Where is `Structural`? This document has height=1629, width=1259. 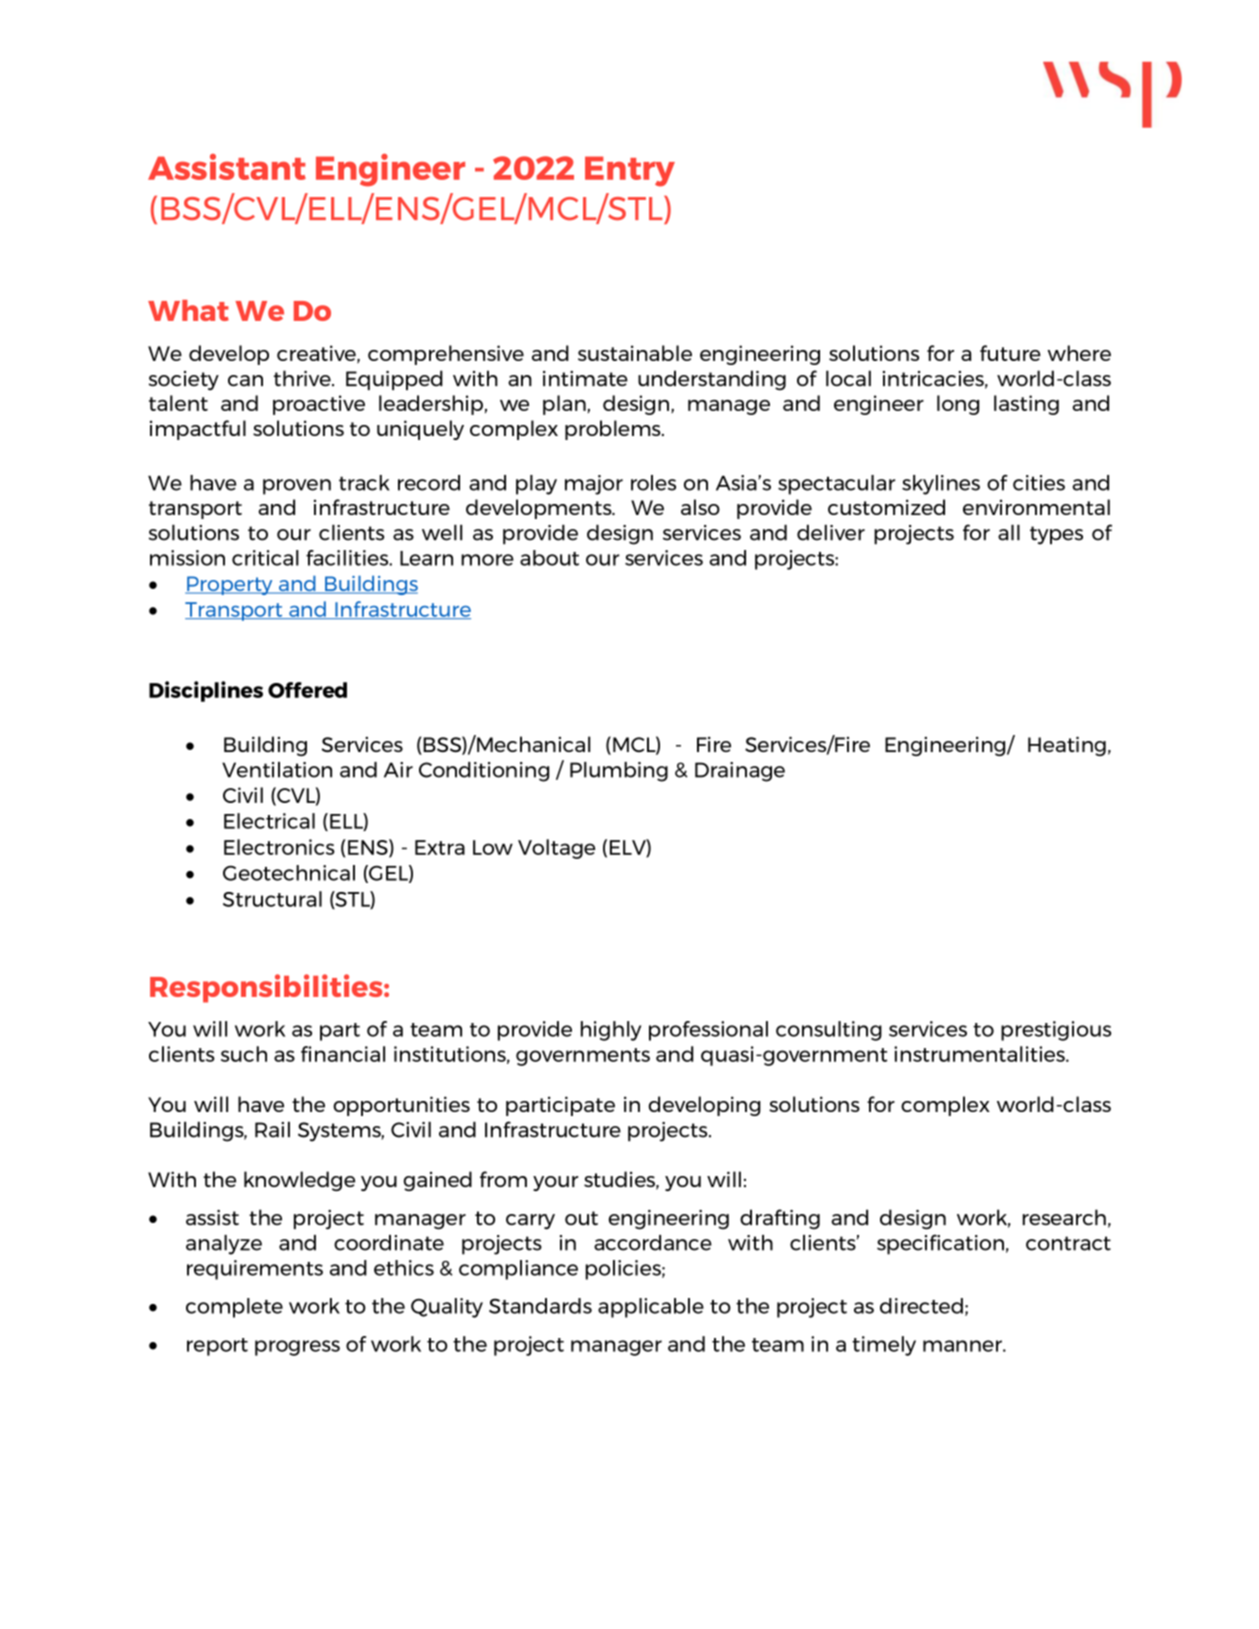 Structural is located at coordinates (272, 899).
